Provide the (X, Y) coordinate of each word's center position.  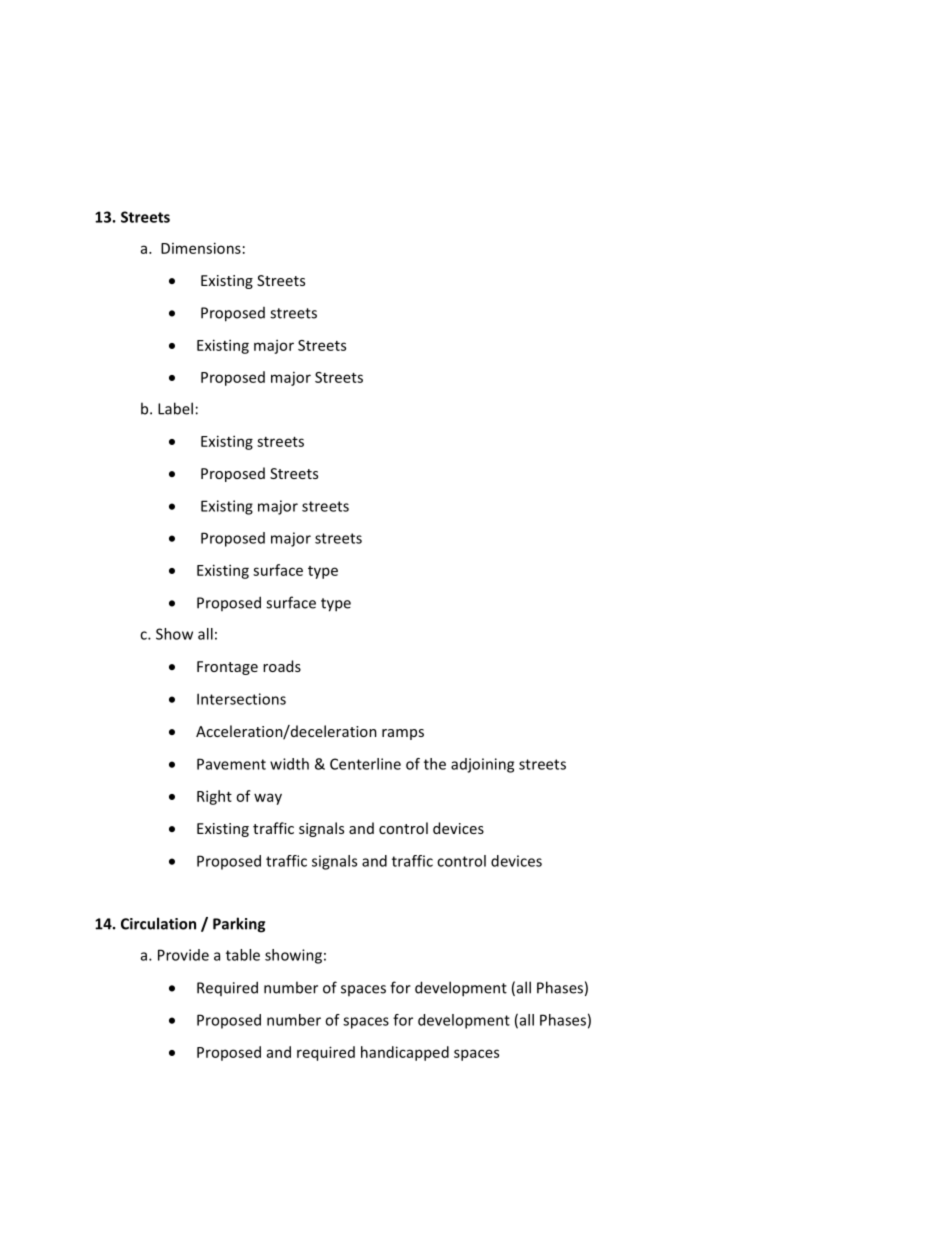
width (289, 764)
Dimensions (201, 248)
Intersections (241, 699)
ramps (403, 734)
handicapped (405, 1053)
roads (282, 666)
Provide (183, 955)
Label (175, 408)
